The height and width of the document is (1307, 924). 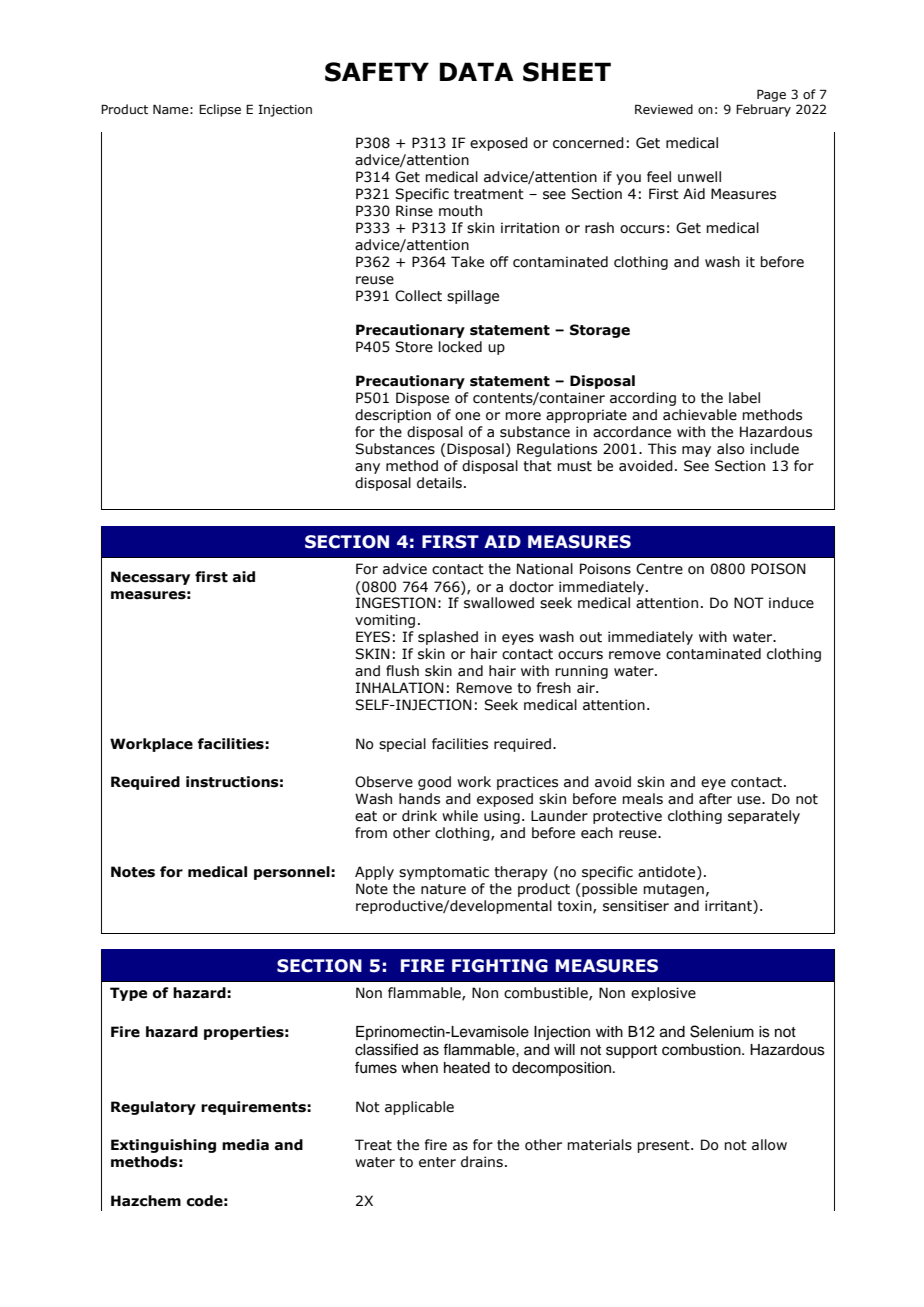 I want to click on Store, so click(x=414, y=347).
